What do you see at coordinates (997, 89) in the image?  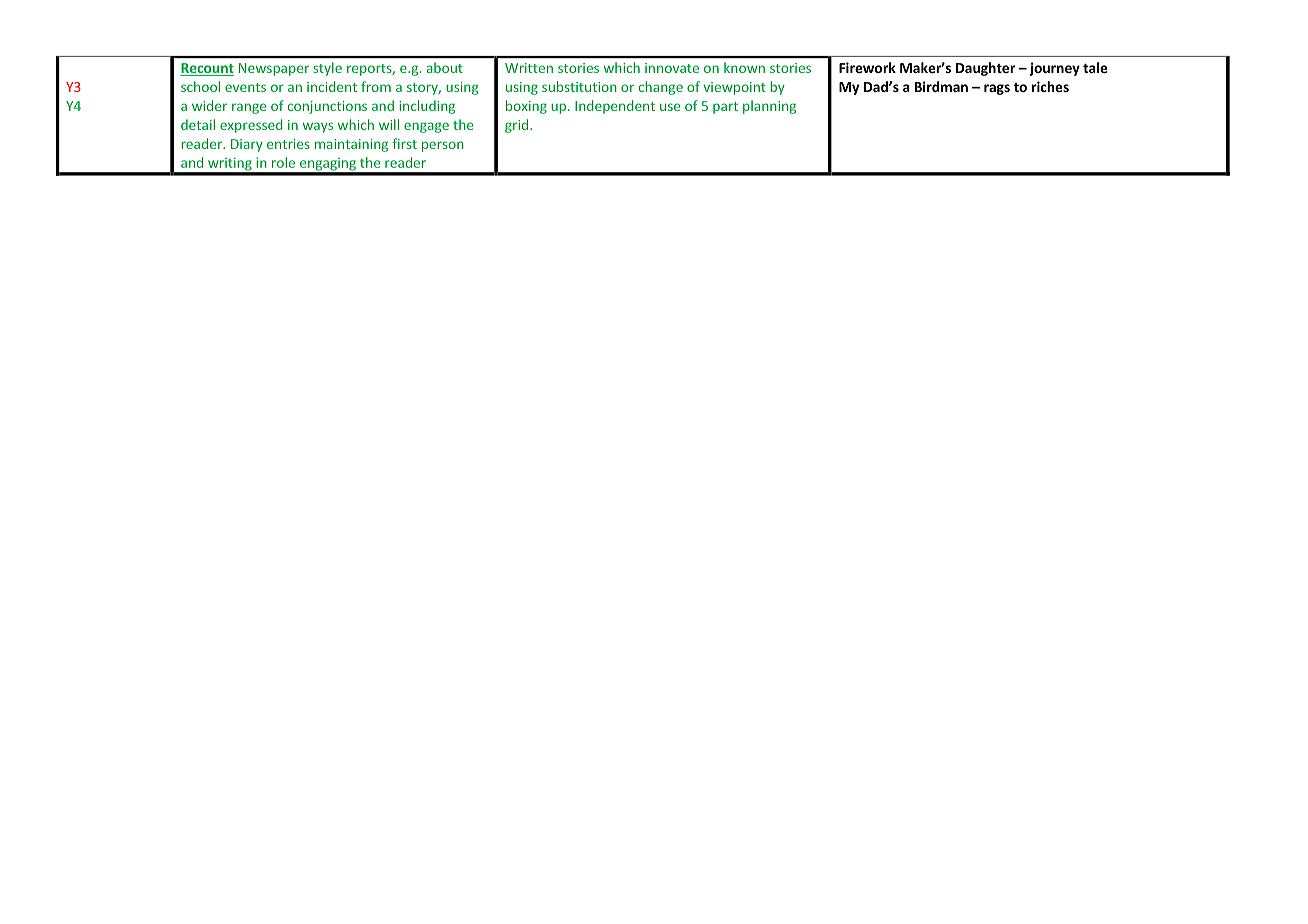 I see `rags` at bounding box center [997, 89].
